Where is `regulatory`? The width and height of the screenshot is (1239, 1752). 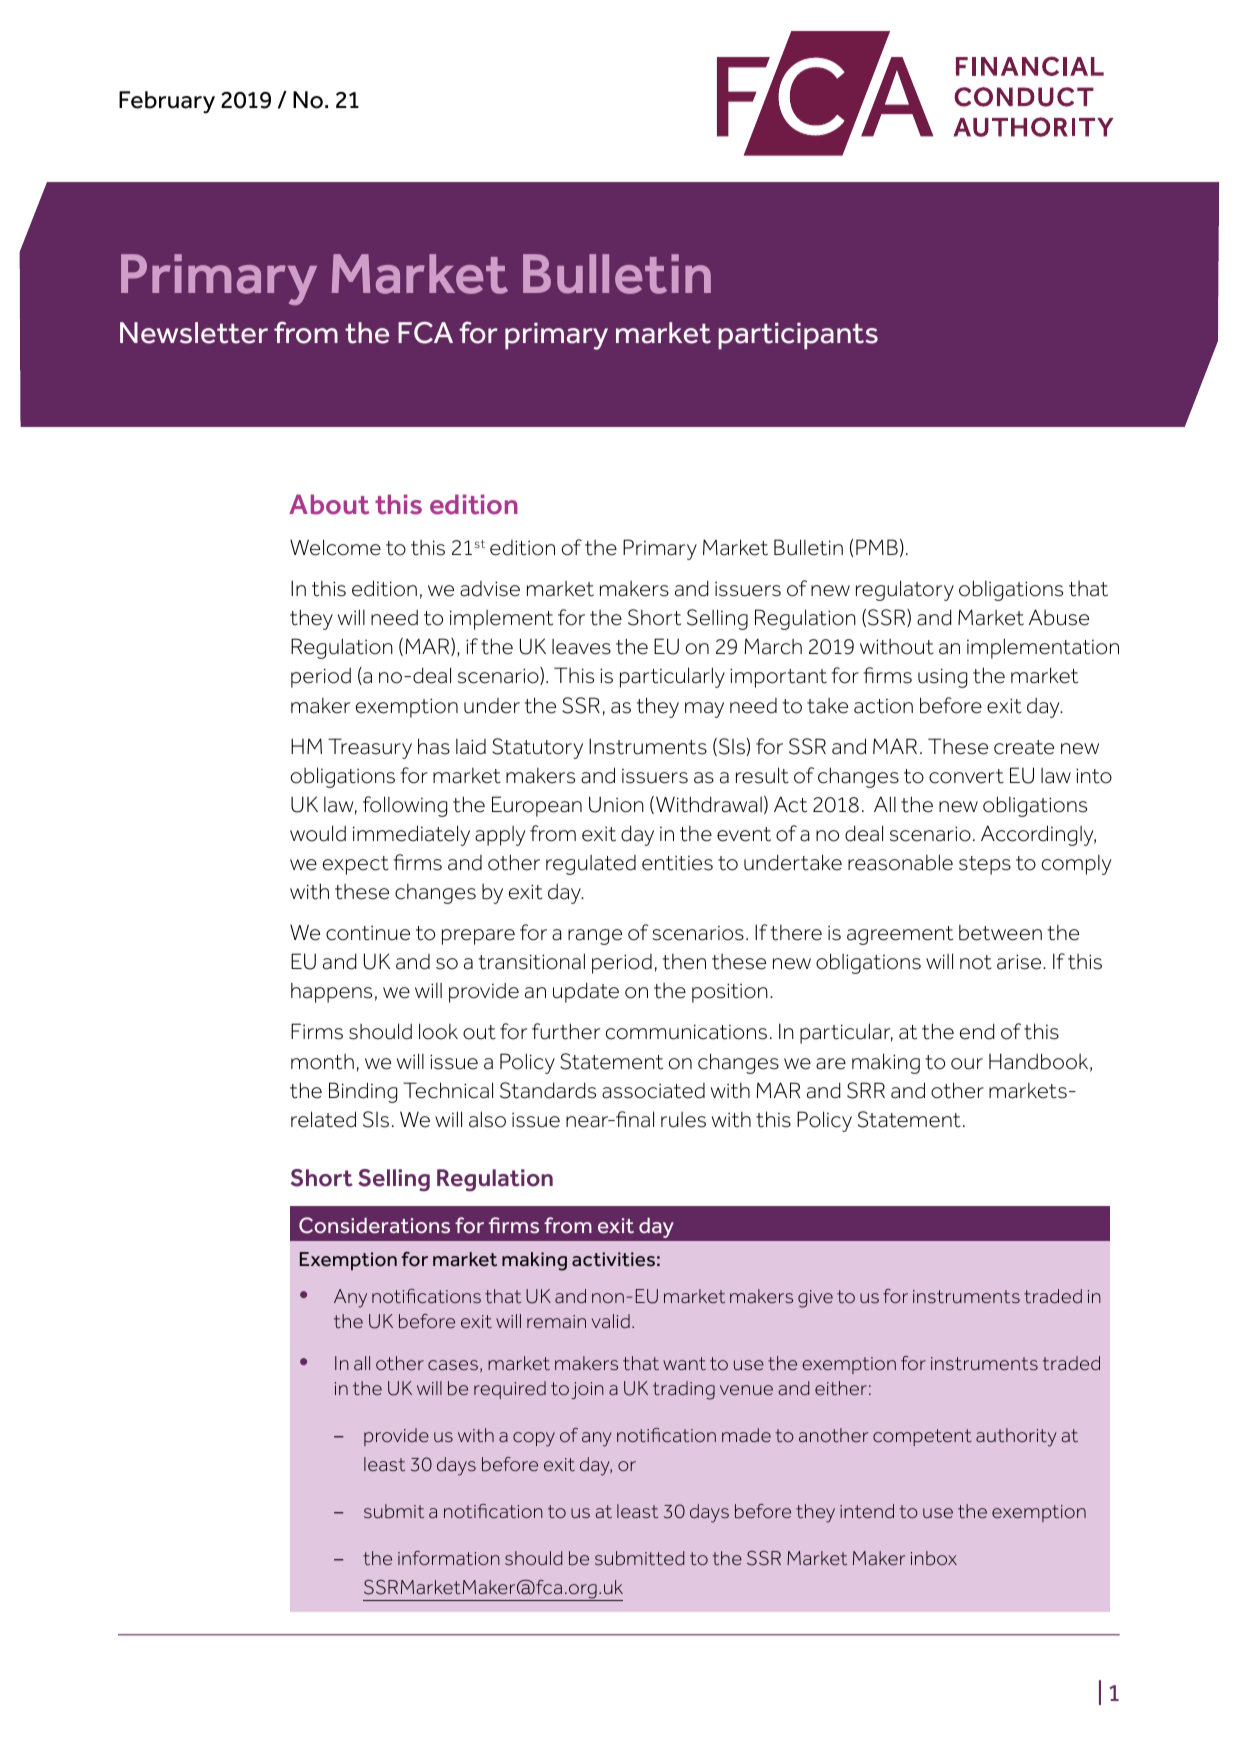 regulatory is located at coordinates (905, 590).
